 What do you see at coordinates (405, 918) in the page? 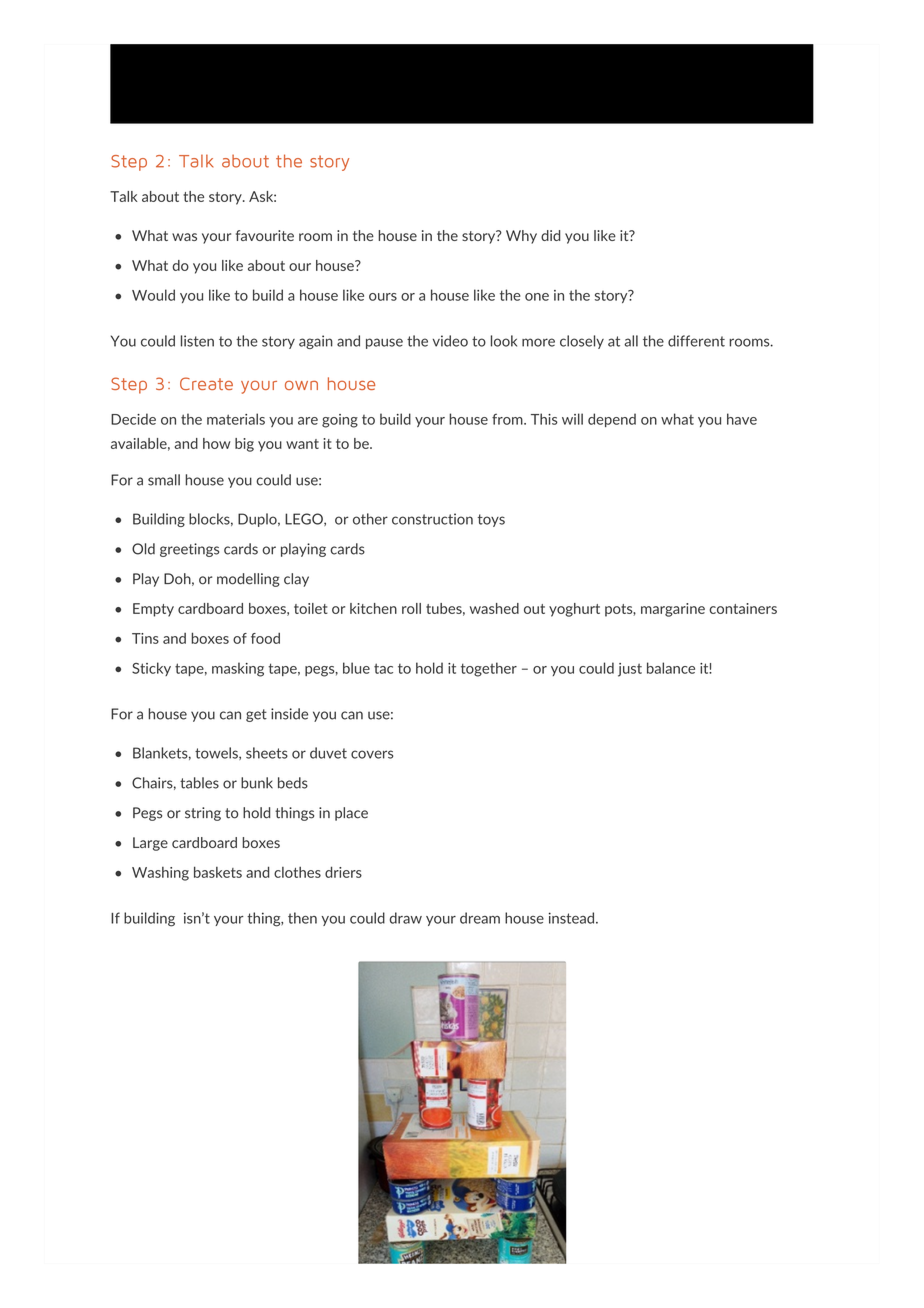
I see `draw` at bounding box center [405, 918].
